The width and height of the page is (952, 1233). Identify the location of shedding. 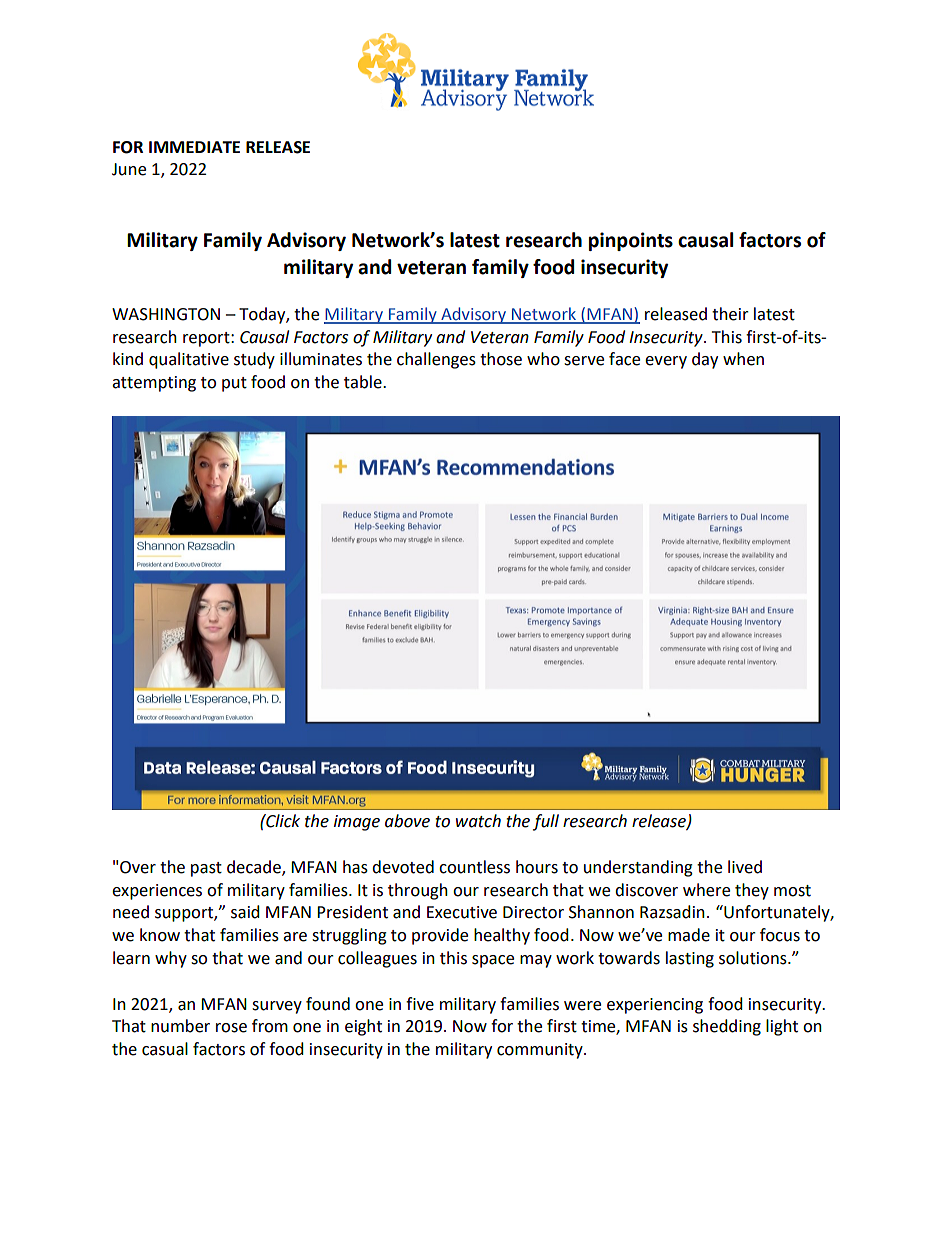
(727, 1027).
